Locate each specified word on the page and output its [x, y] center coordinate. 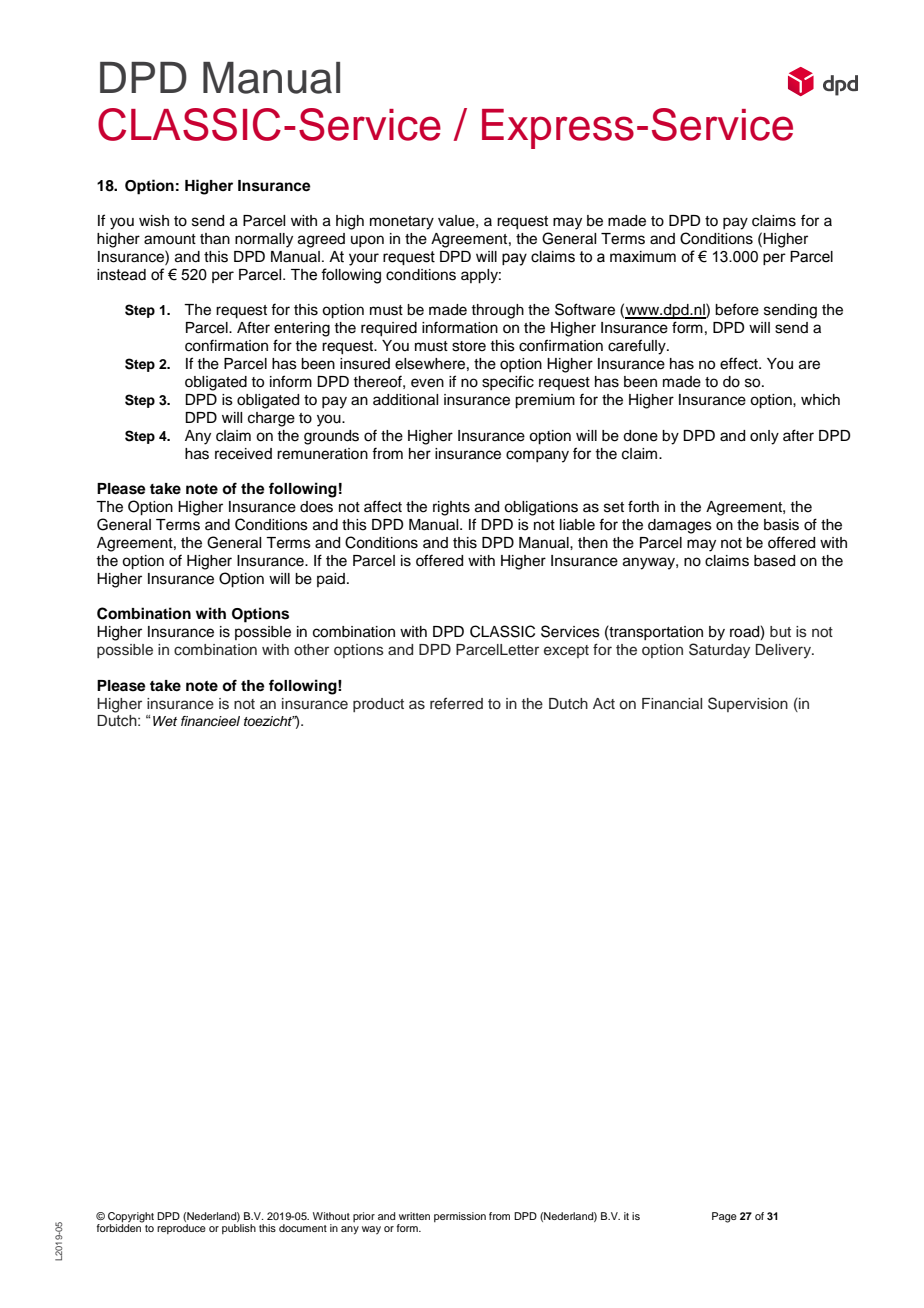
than [215, 239]
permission [460, 1217]
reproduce [181, 1229]
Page [724, 1217]
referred [456, 703]
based [774, 561]
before [737, 309]
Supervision [748, 704]
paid [331, 580]
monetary [402, 223]
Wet [165, 721]
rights [451, 508]
